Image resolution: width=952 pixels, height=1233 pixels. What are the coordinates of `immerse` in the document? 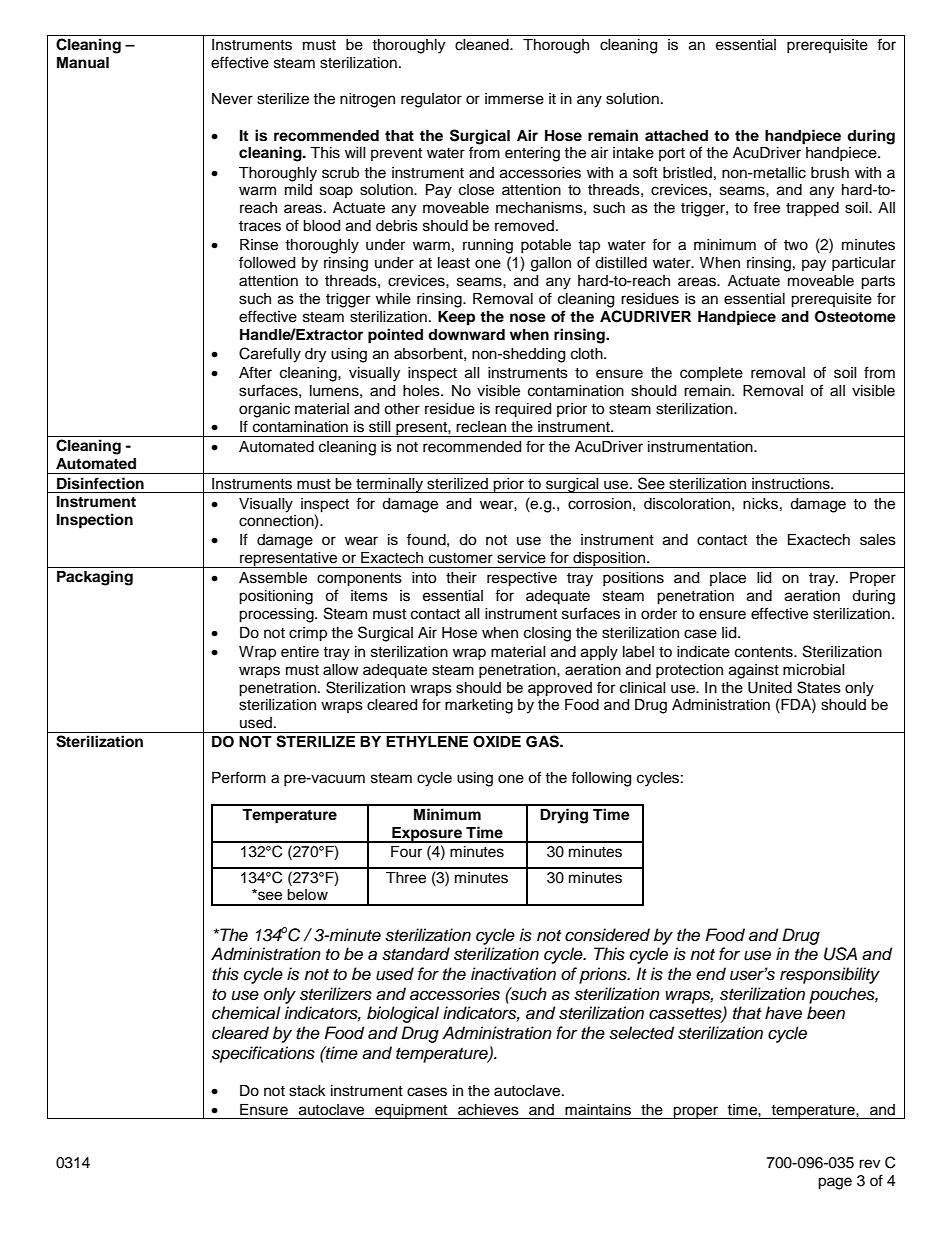 It's located at (514, 99).
